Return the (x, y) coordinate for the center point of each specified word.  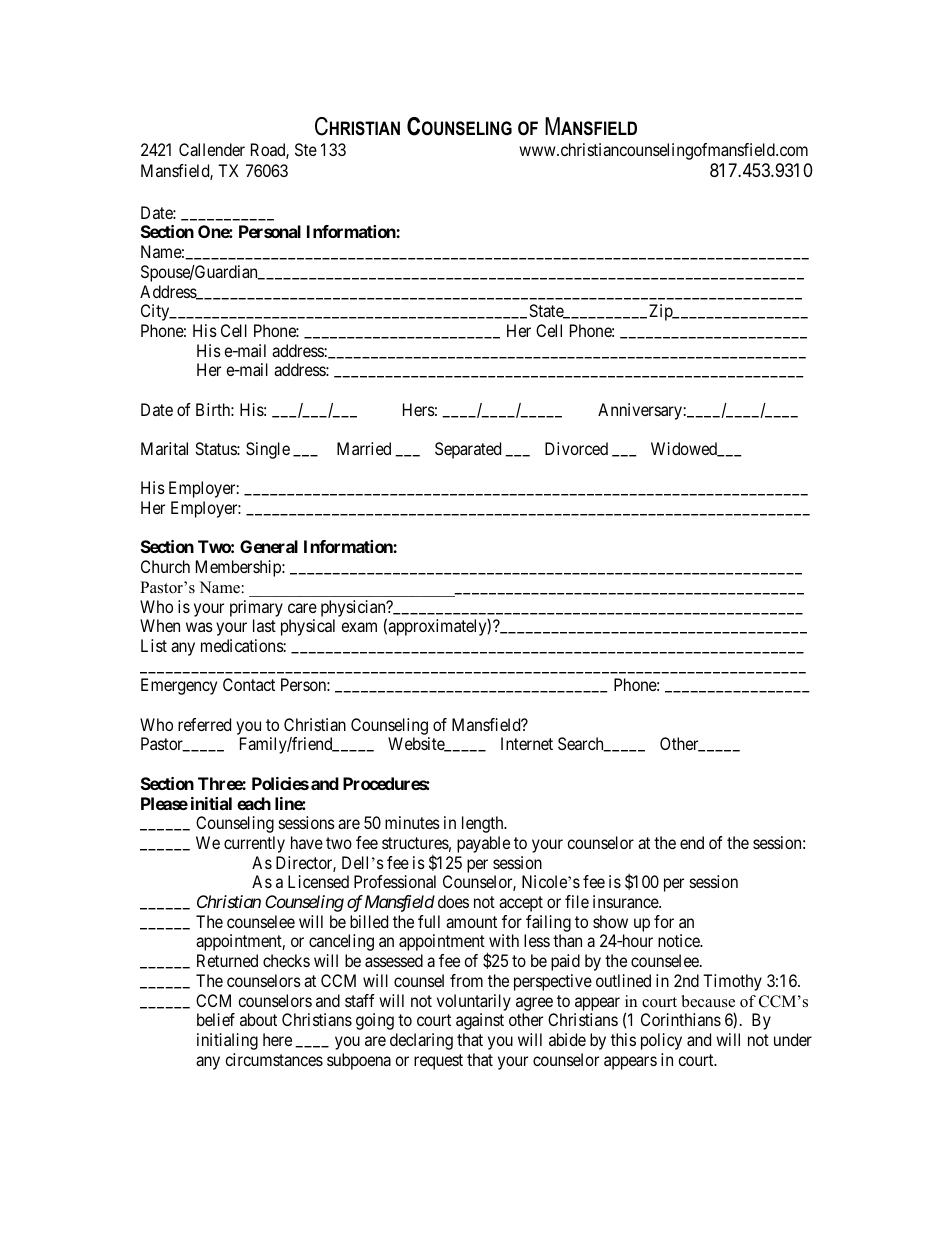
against (480, 1021)
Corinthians (681, 1019)
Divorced (576, 448)
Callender (212, 149)
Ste (306, 149)
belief (216, 1019)
